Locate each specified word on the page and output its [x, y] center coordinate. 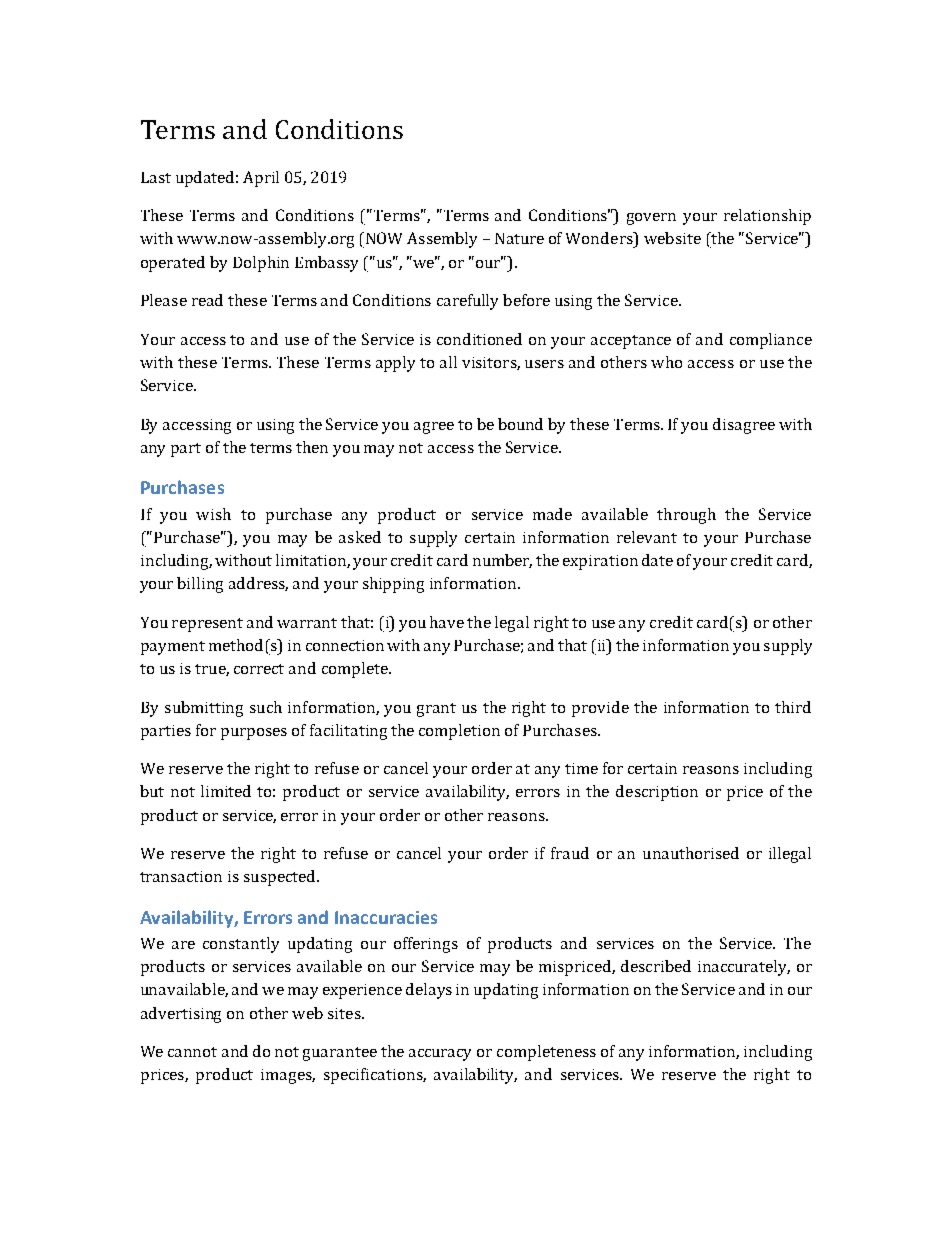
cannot [192, 1052]
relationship [767, 217]
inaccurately [744, 968]
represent [207, 625]
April [261, 179]
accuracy [440, 1055]
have [447, 622]
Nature [519, 238]
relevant [647, 537]
